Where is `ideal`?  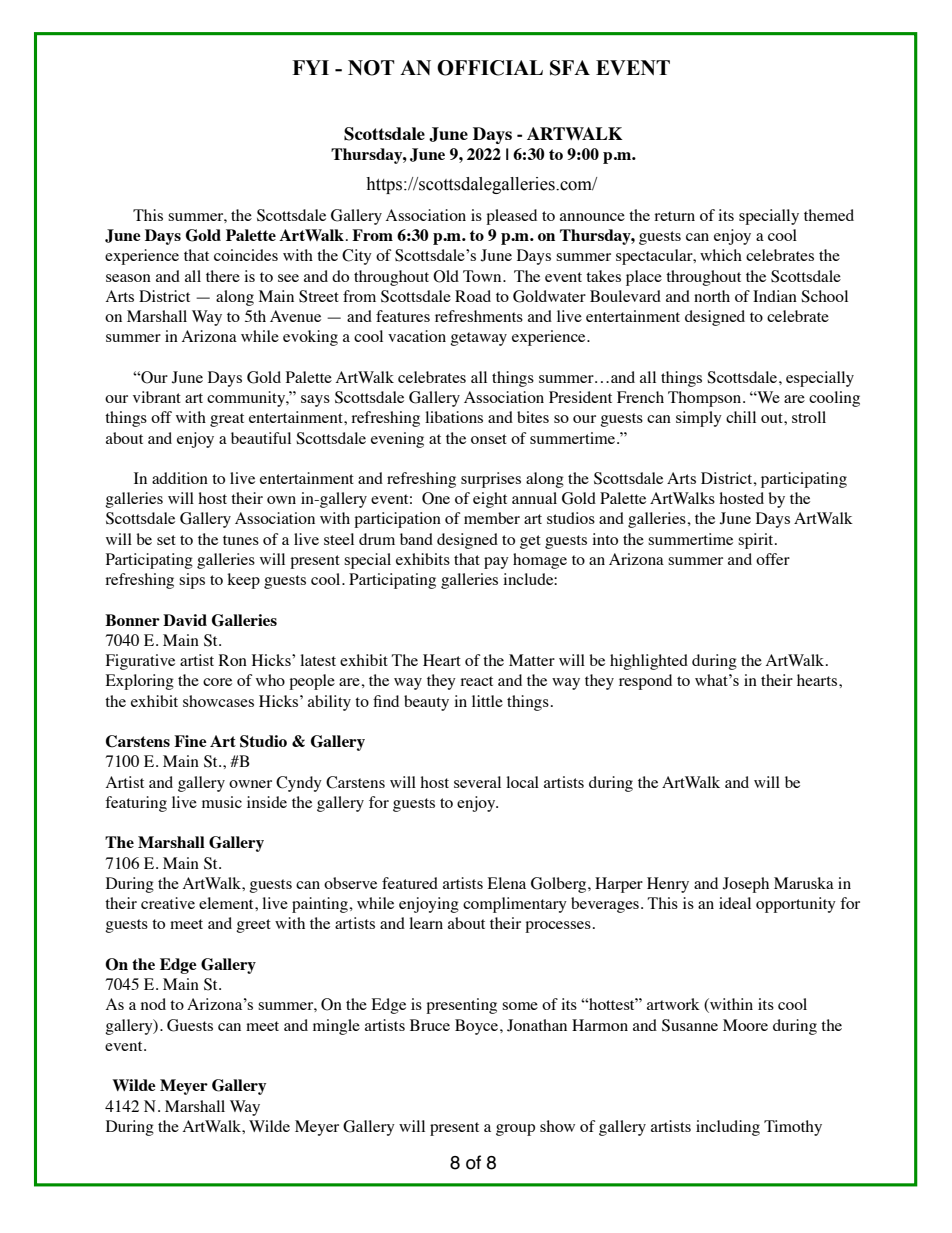 ideal is located at coordinates (735, 903).
